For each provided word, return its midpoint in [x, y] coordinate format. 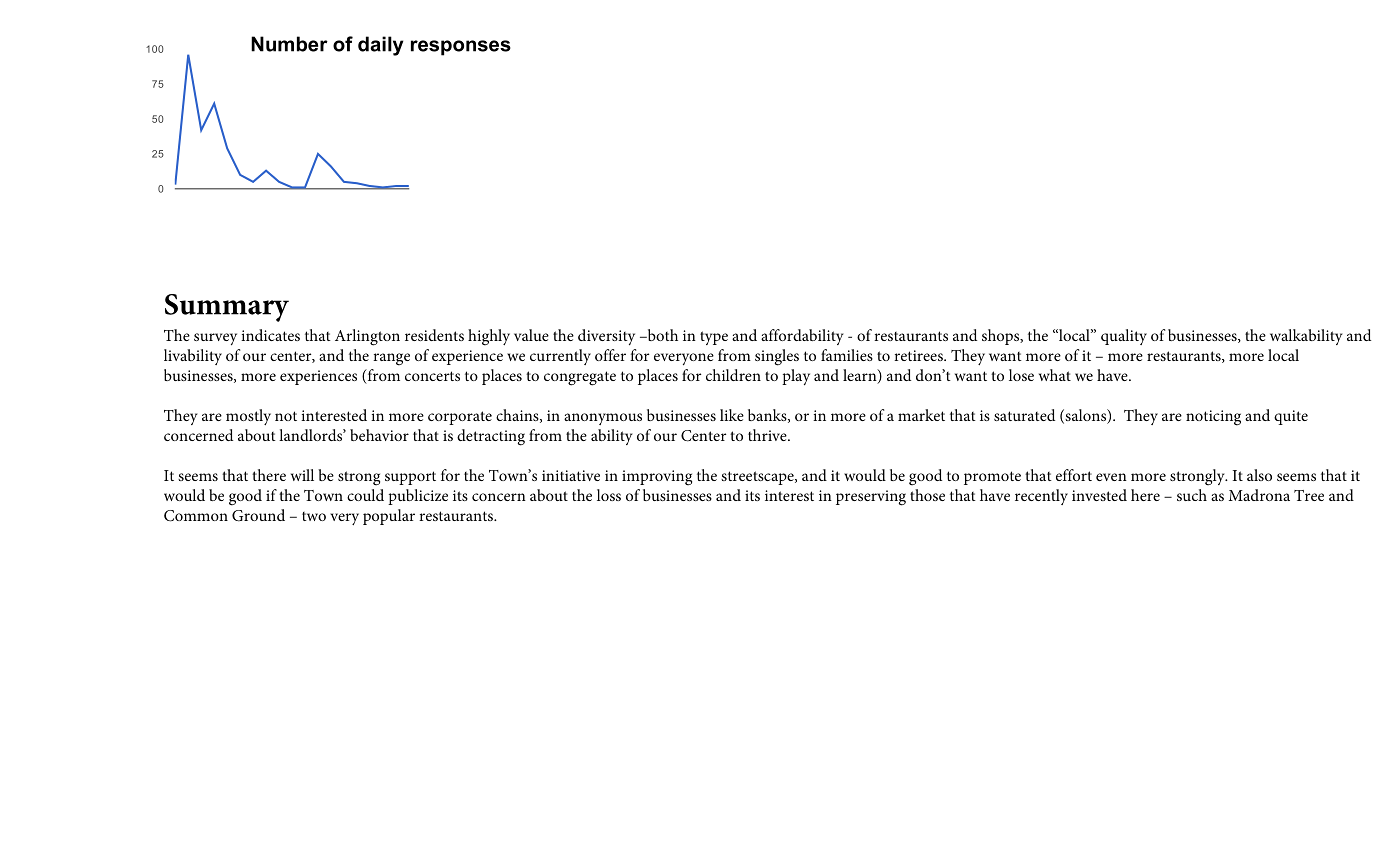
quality [1124, 337]
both [661, 335]
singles [777, 357]
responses [461, 48]
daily [380, 46]
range [391, 359]
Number [289, 44]
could [365, 495]
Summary [227, 308]
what [1055, 375]
